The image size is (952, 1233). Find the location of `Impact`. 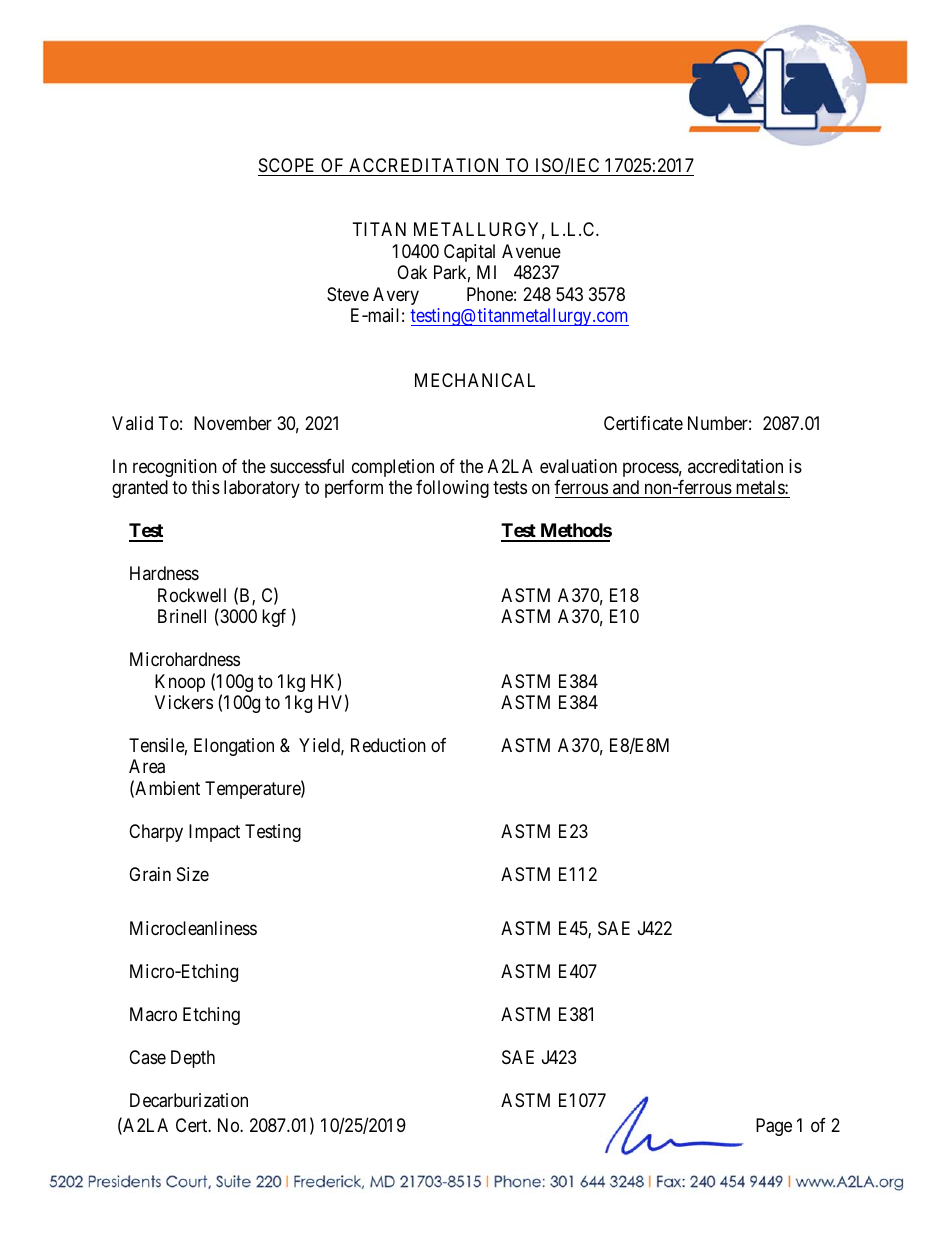

Impact is located at coordinates (214, 833).
